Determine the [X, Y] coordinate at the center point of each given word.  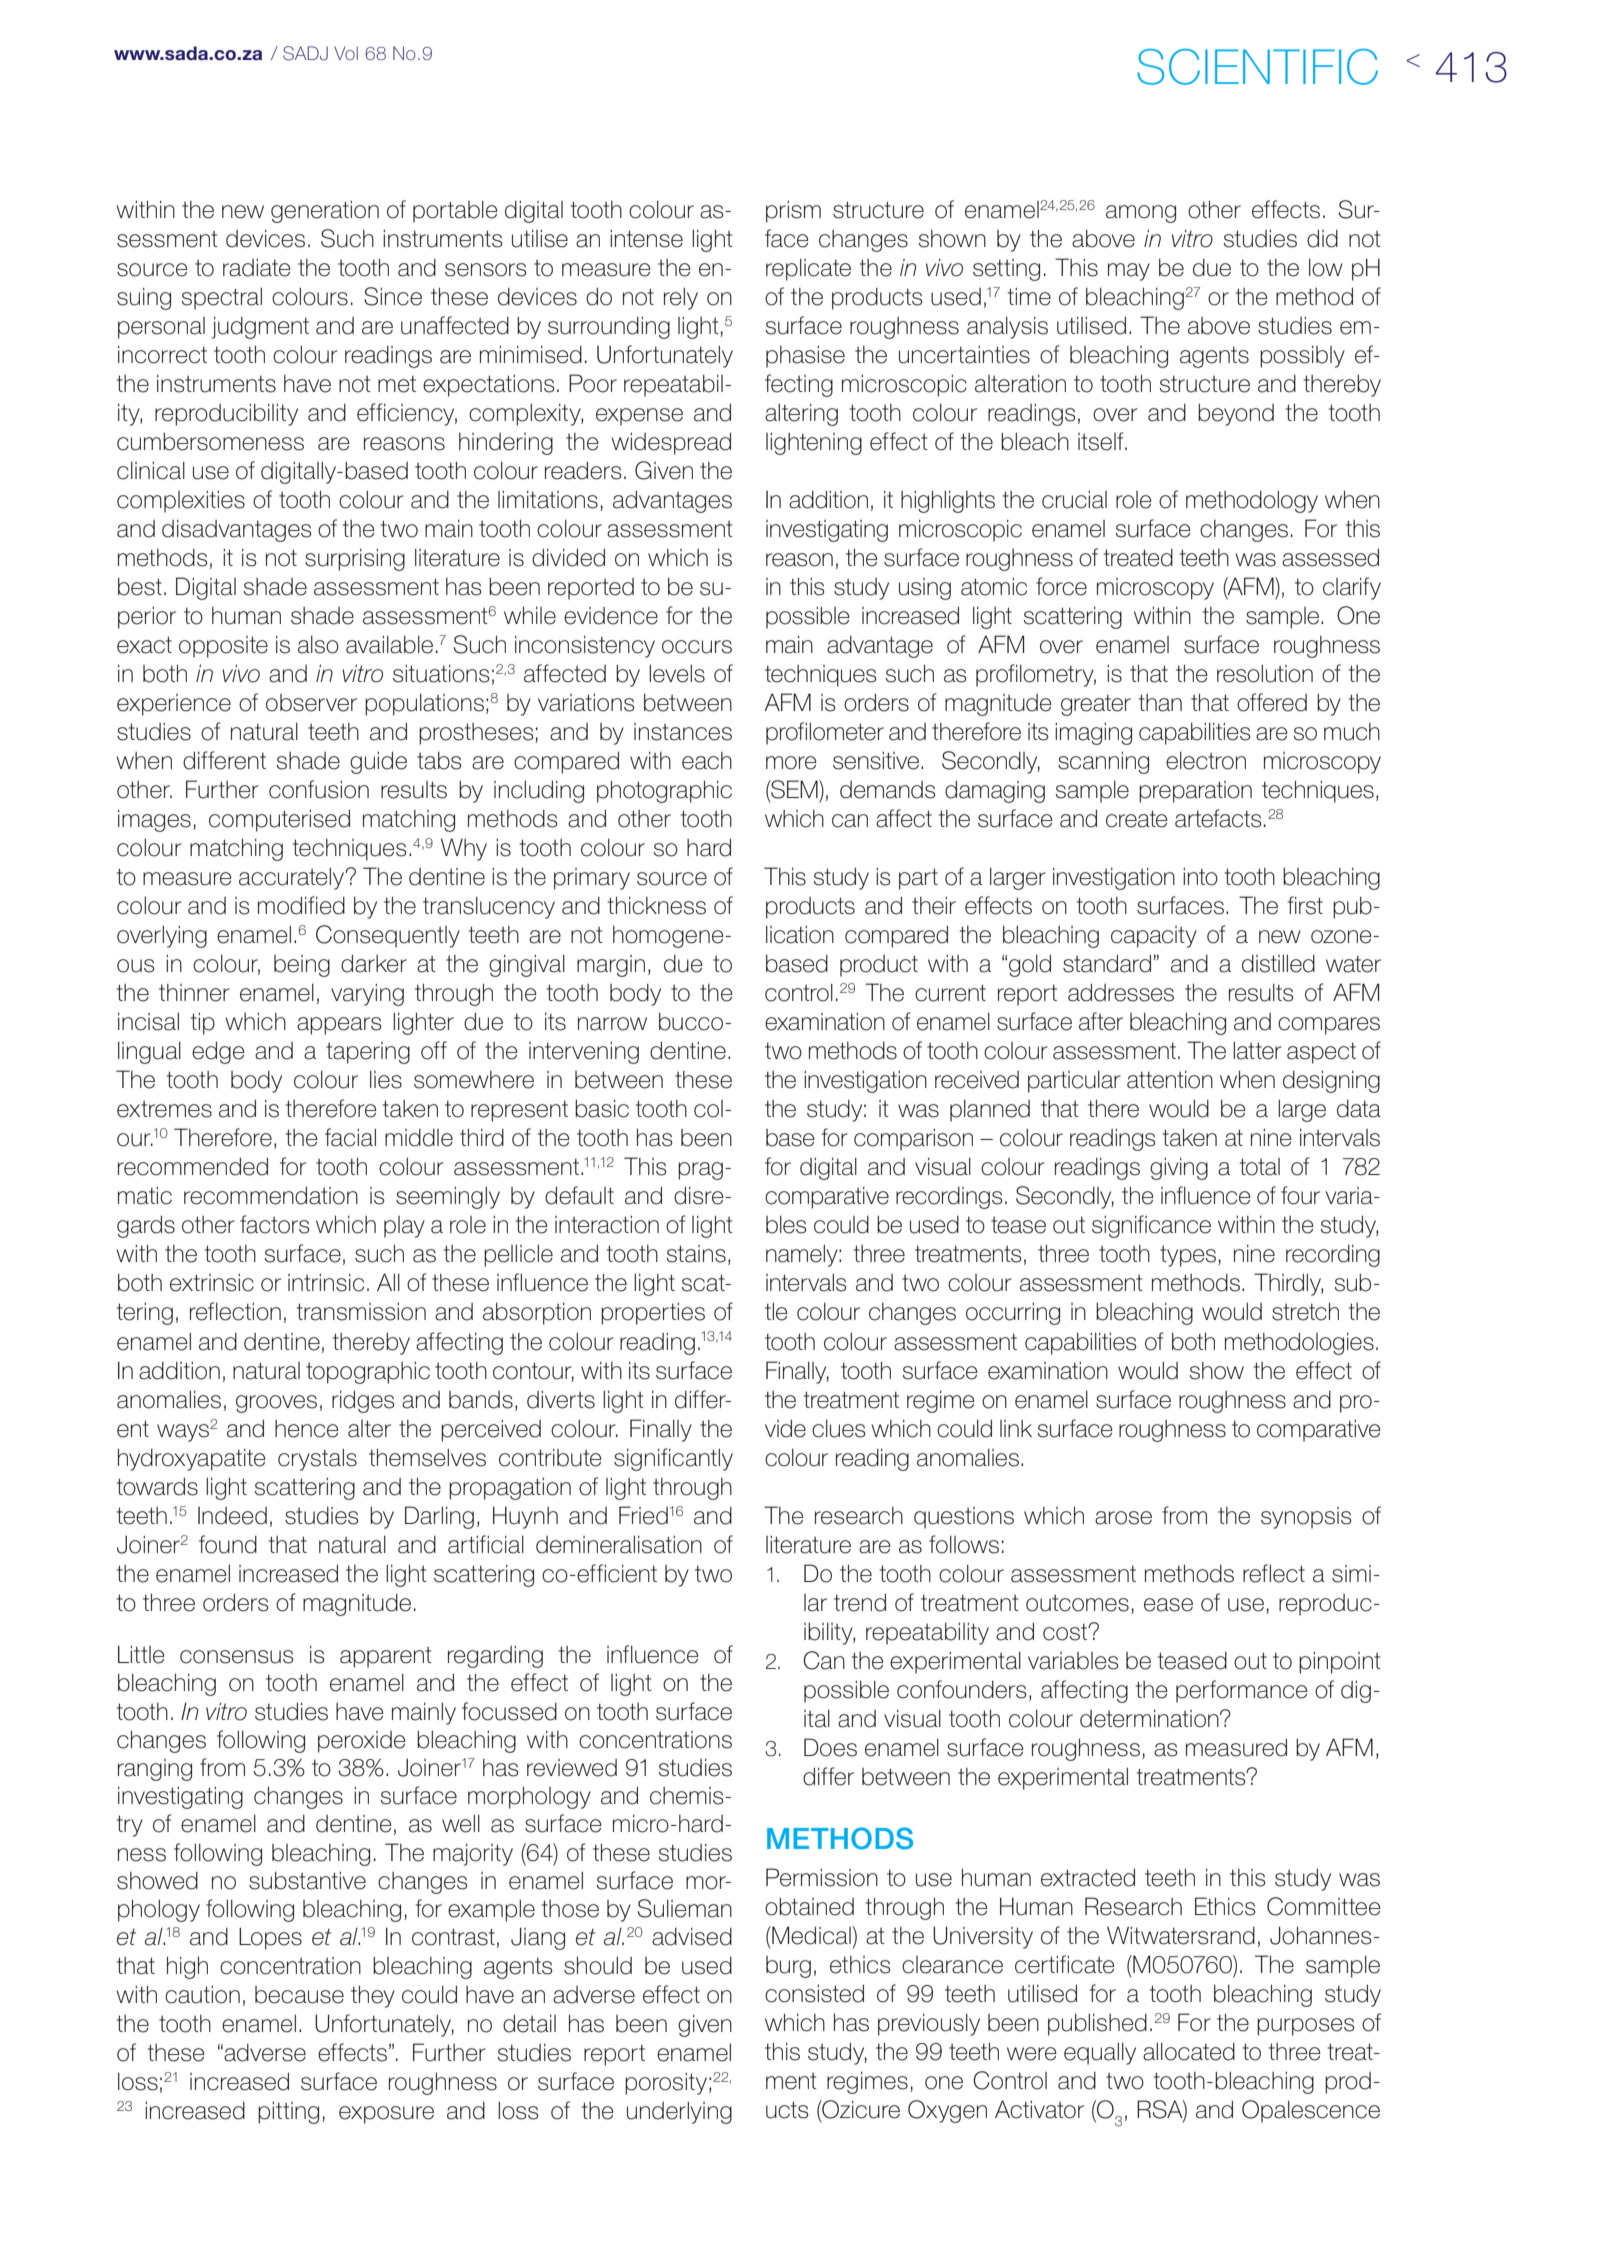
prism [793, 211]
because [299, 1995]
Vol [346, 53]
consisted [814, 1993]
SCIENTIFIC [1257, 67]
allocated [1189, 2051]
